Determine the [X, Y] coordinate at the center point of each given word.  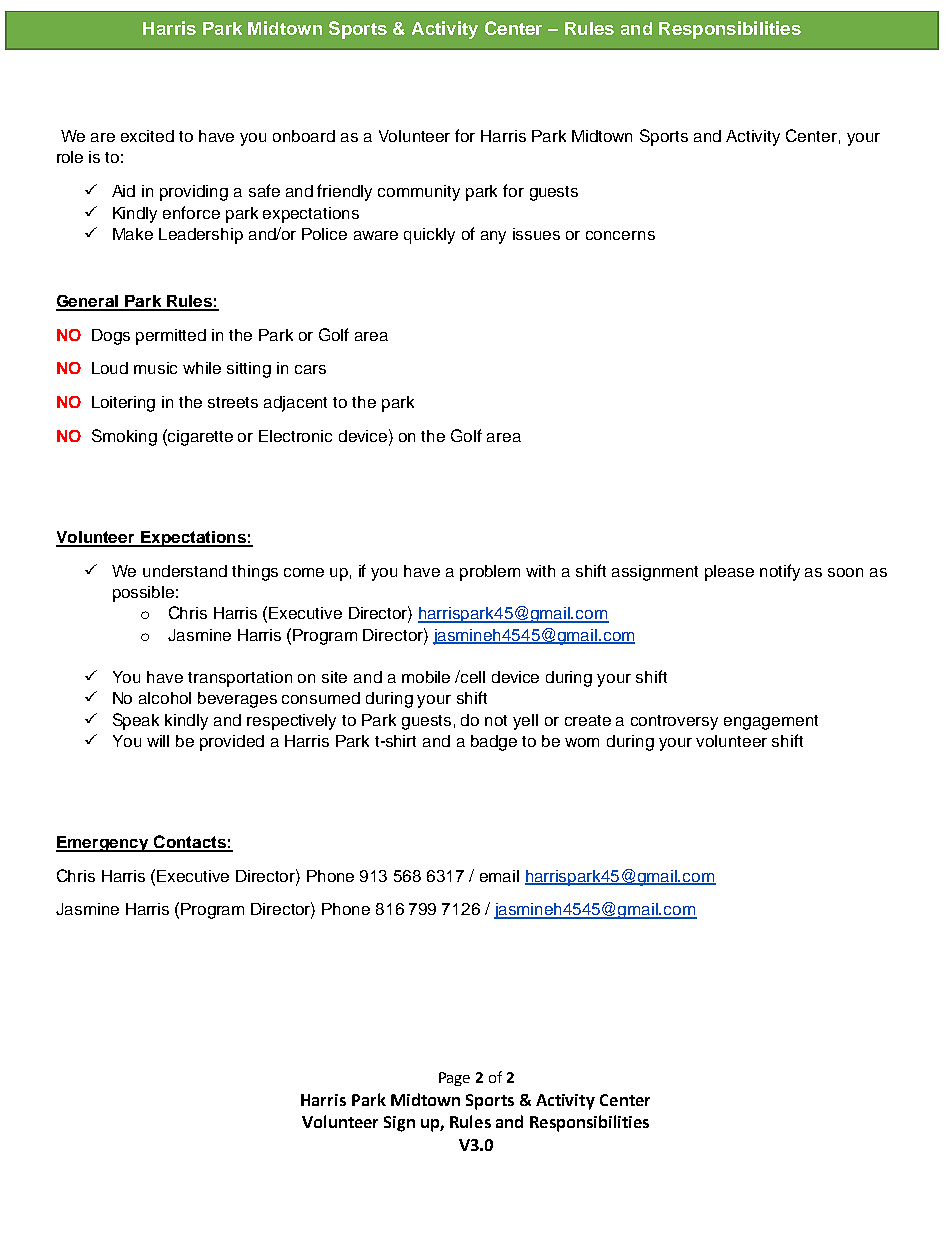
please [729, 573]
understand [185, 571]
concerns [620, 235]
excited [147, 136]
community [419, 193]
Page [454, 1079]
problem [490, 573]
